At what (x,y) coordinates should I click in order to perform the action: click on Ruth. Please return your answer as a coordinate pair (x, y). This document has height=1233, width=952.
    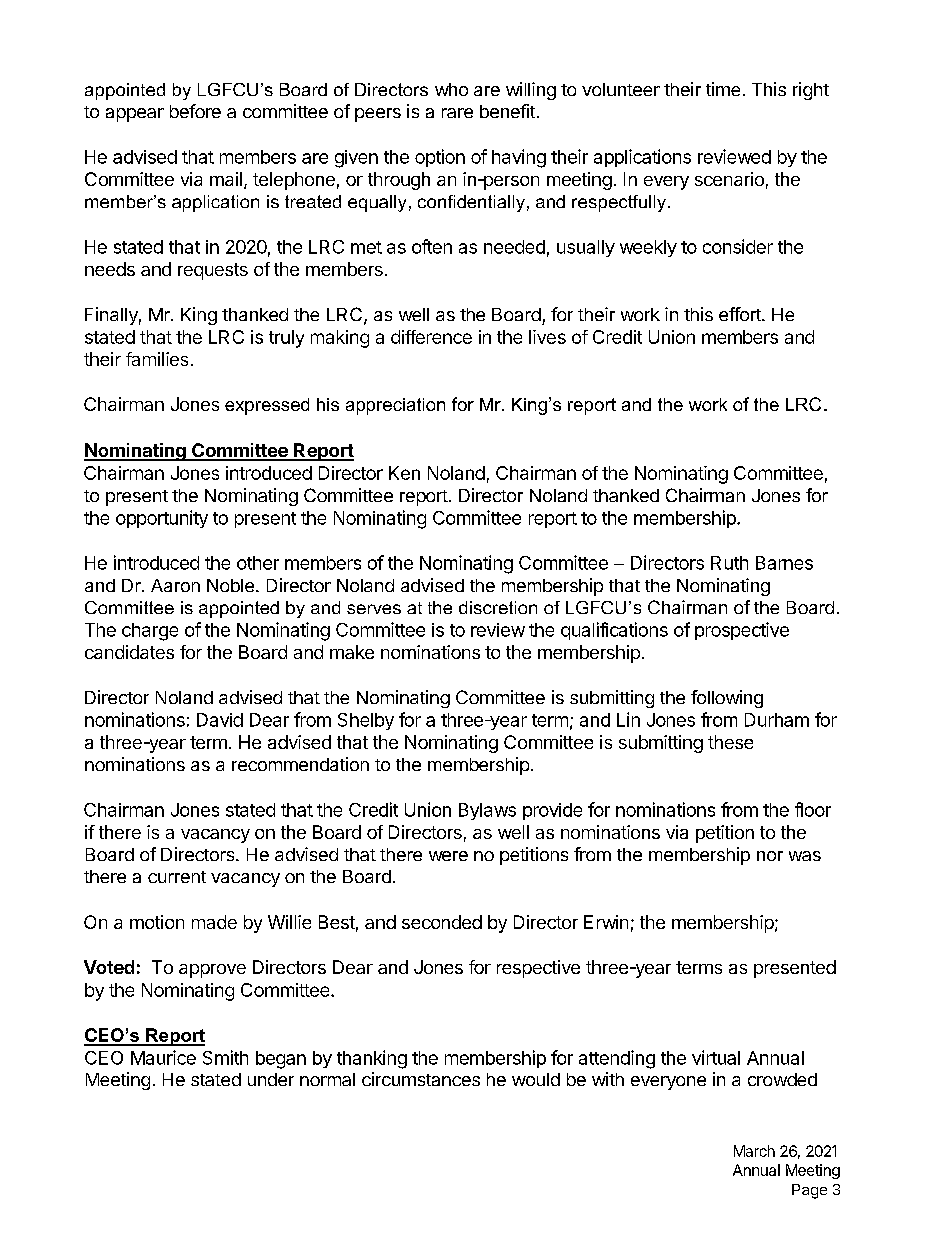
    Looking at the image, I should click on (729, 563).
